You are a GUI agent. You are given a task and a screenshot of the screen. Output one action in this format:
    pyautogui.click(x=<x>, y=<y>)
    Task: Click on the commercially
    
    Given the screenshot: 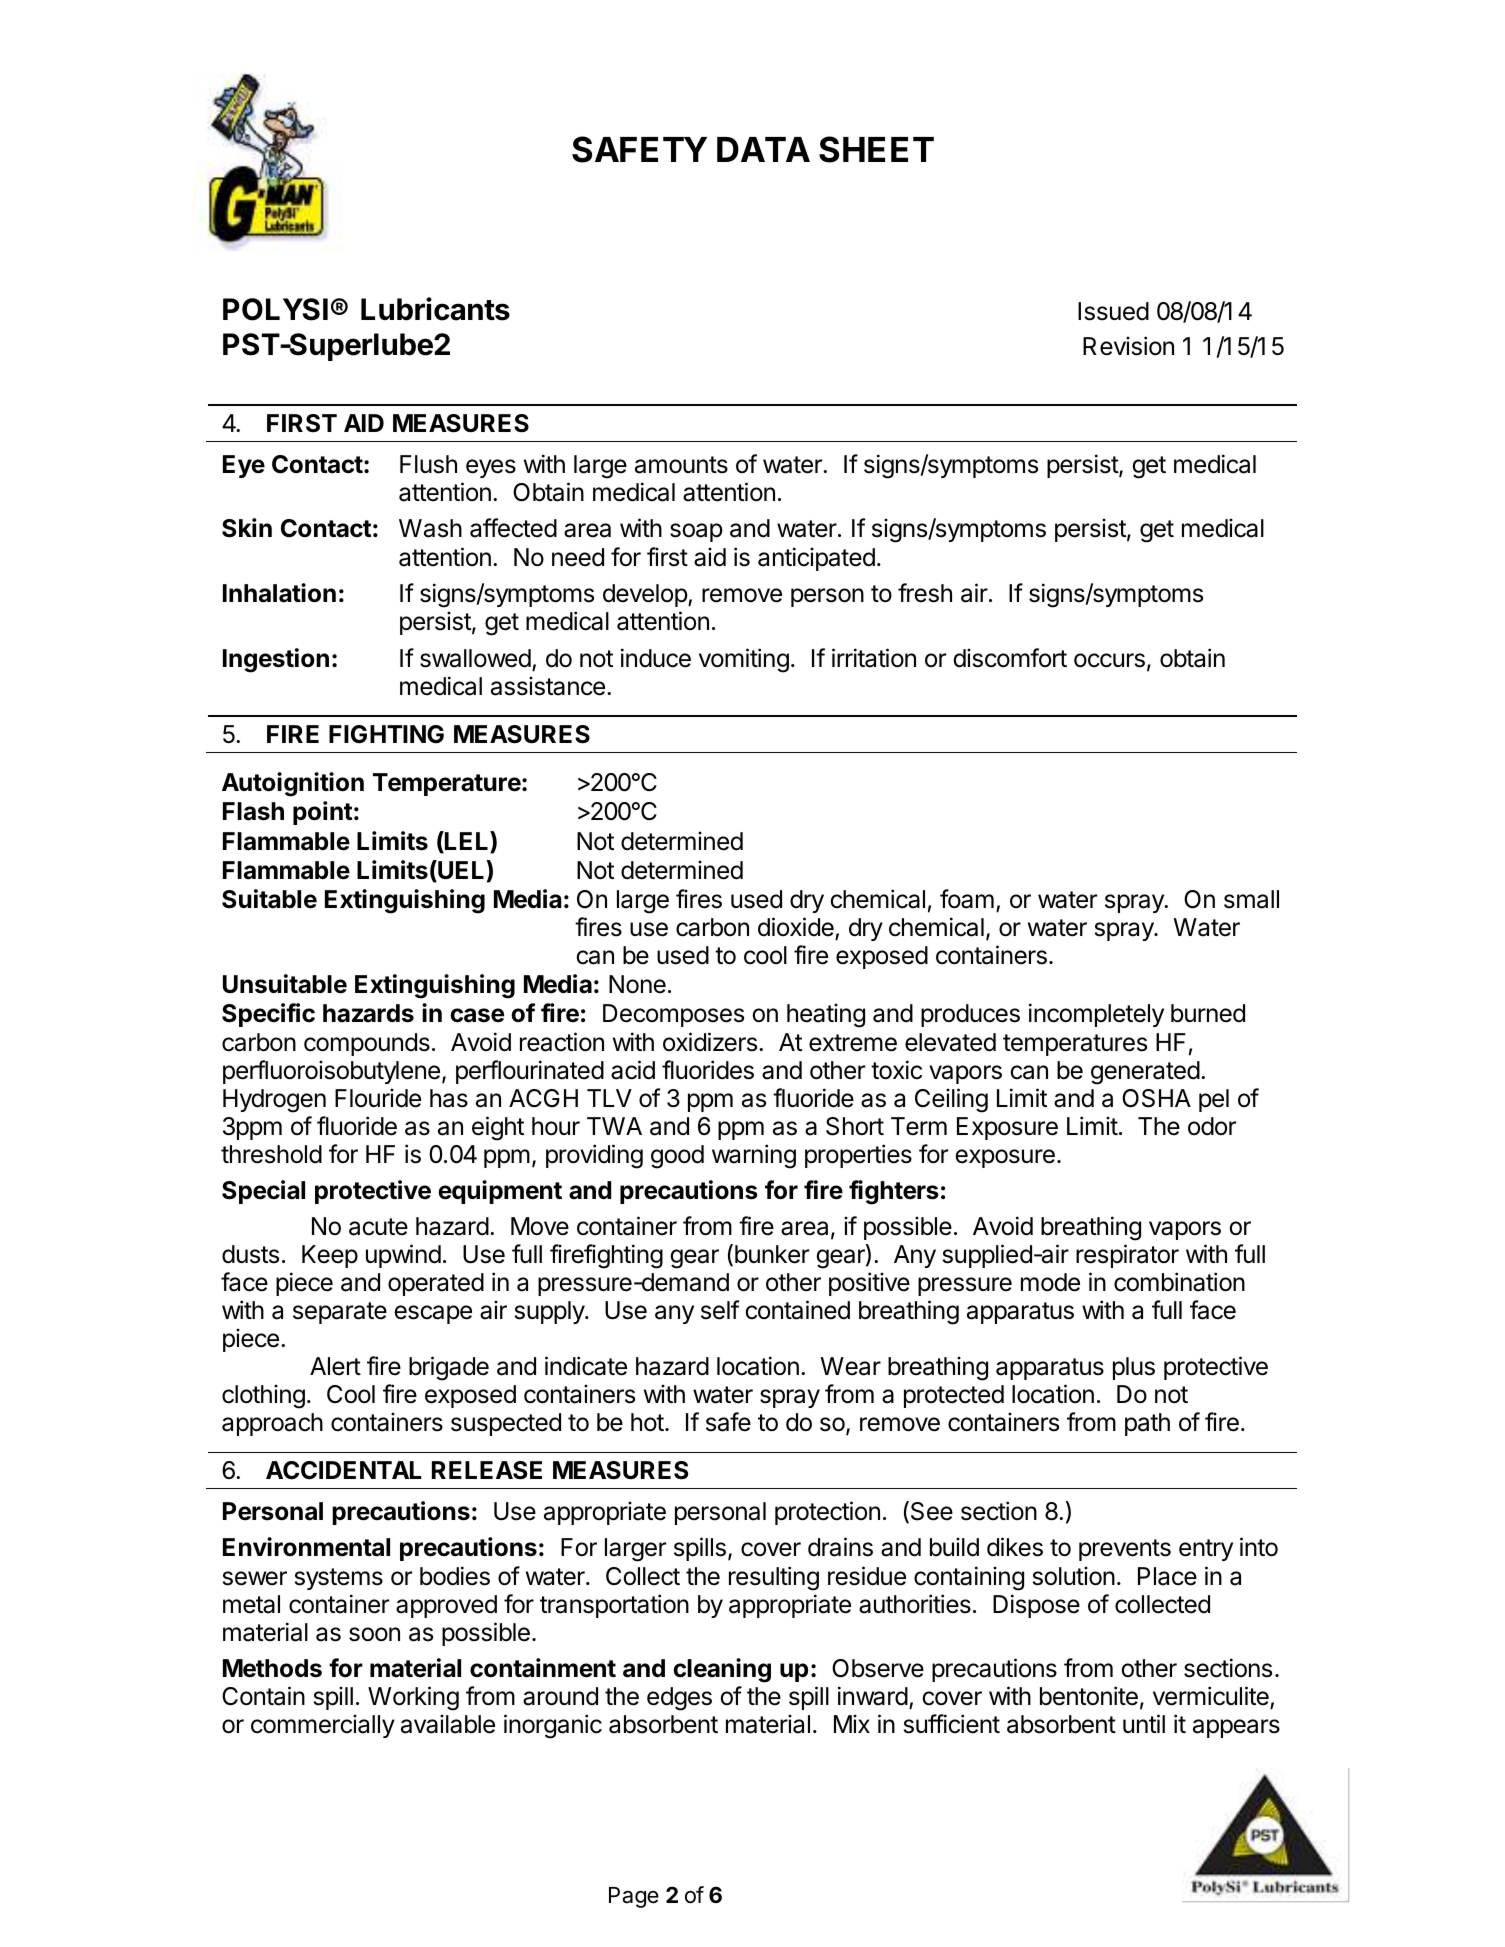 What is the action you would take?
    pyautogui.click(x=323, y=1726)
